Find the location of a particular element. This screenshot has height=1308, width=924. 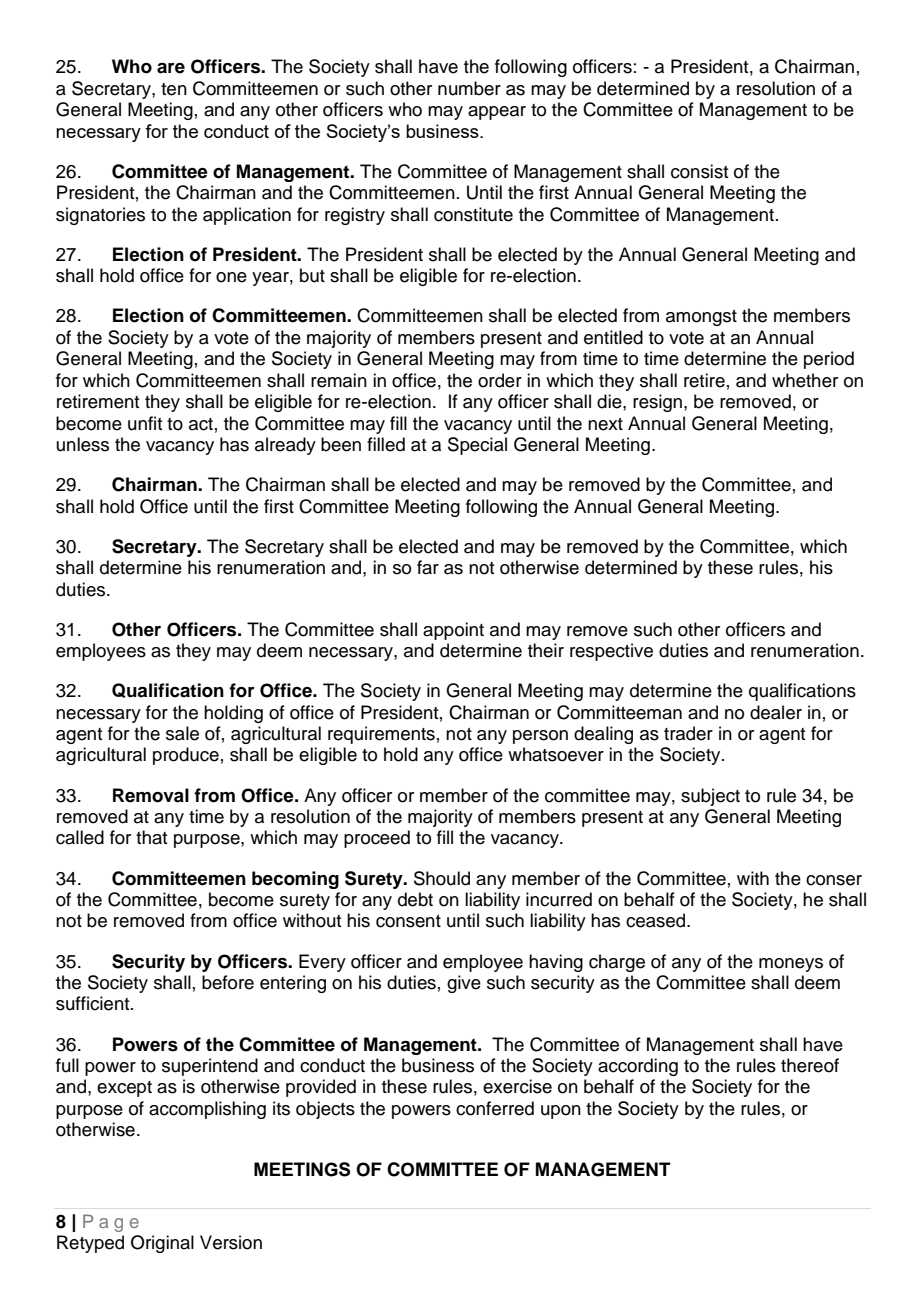

Original is located at coordinates (162, 1244).
